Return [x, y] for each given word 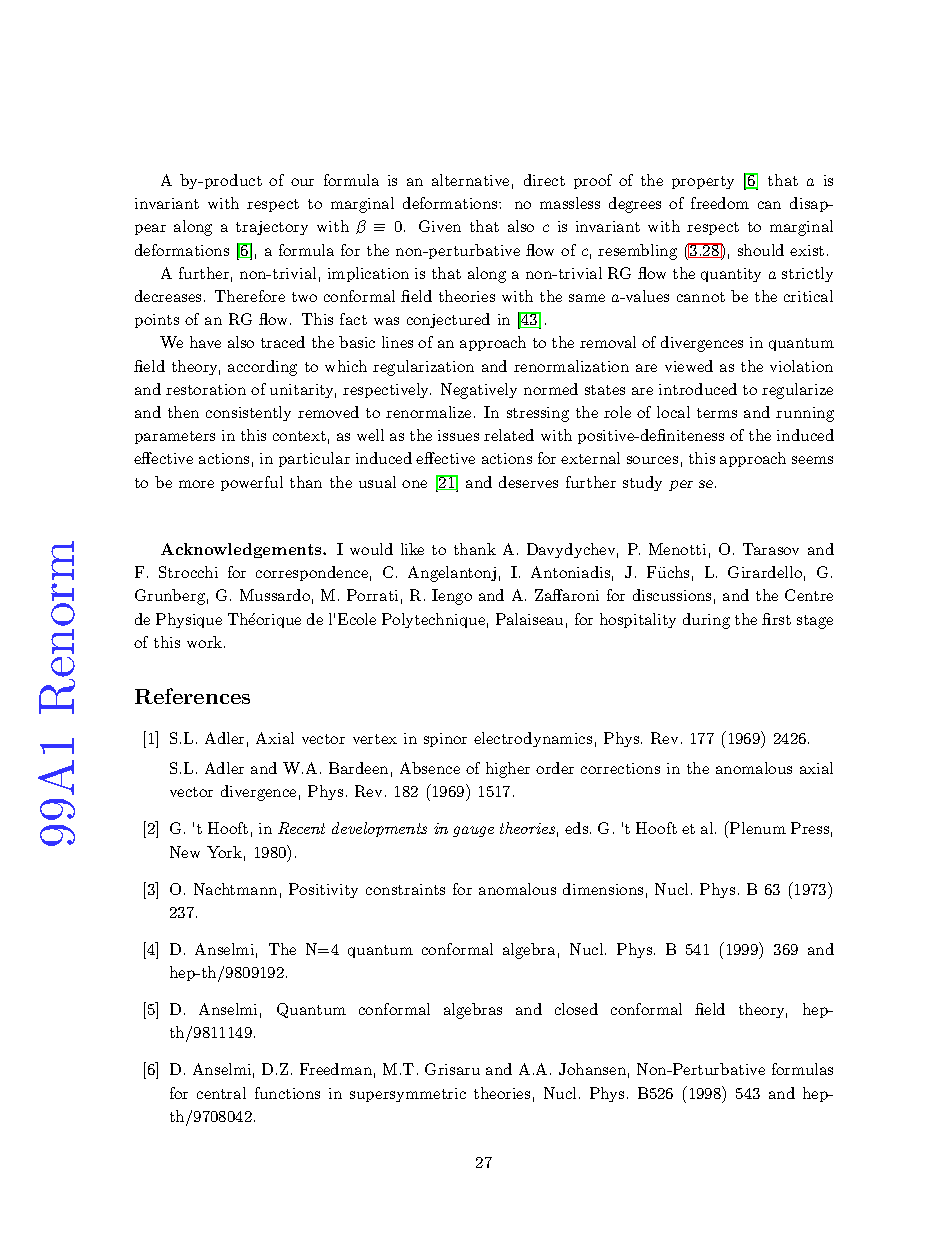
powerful [252, 483]
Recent [301, 828]
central [221, 1093]
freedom [720, 203]
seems [812, 460]
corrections [620, 768]
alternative [470, 180]
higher [508, 770]
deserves [528, 482]
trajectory [272, 228]
